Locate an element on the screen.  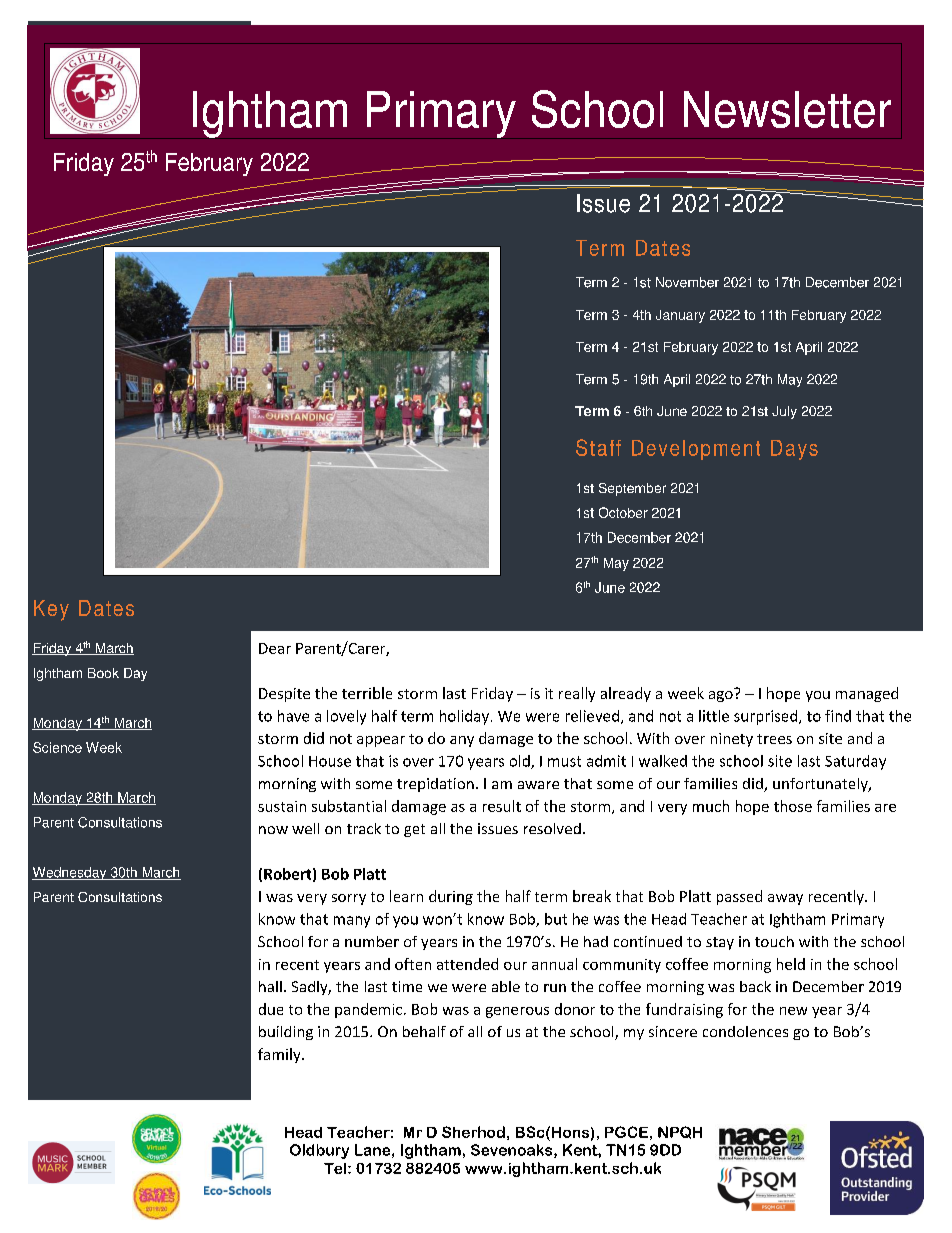
Newsletter is located at coordinates (787, 109).
